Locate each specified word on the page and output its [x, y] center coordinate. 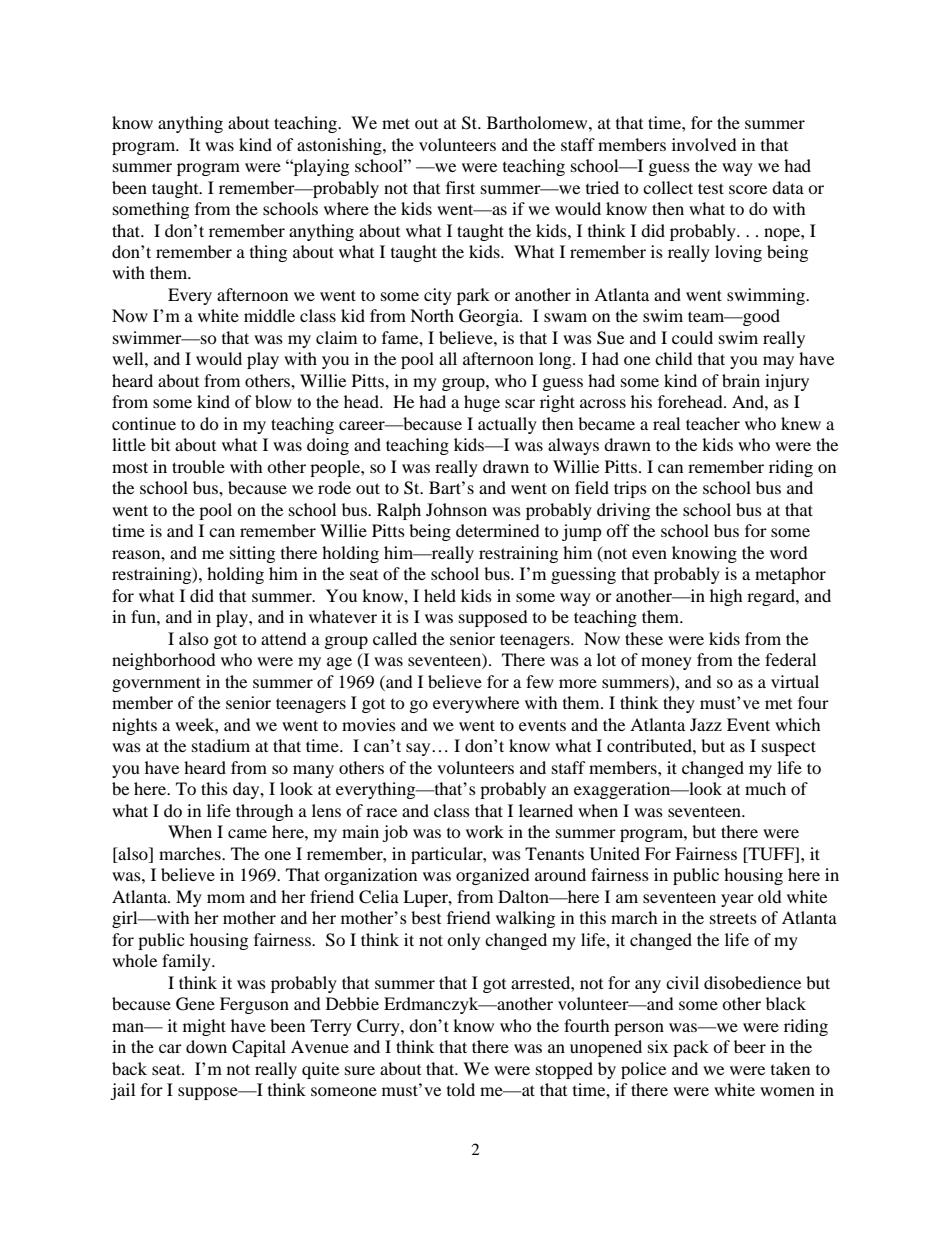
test [711, 188]
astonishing [340, 146]
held [440, 595]
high [726, 597]
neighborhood [164, 661]
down [206, 1046]
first [460, 187]
